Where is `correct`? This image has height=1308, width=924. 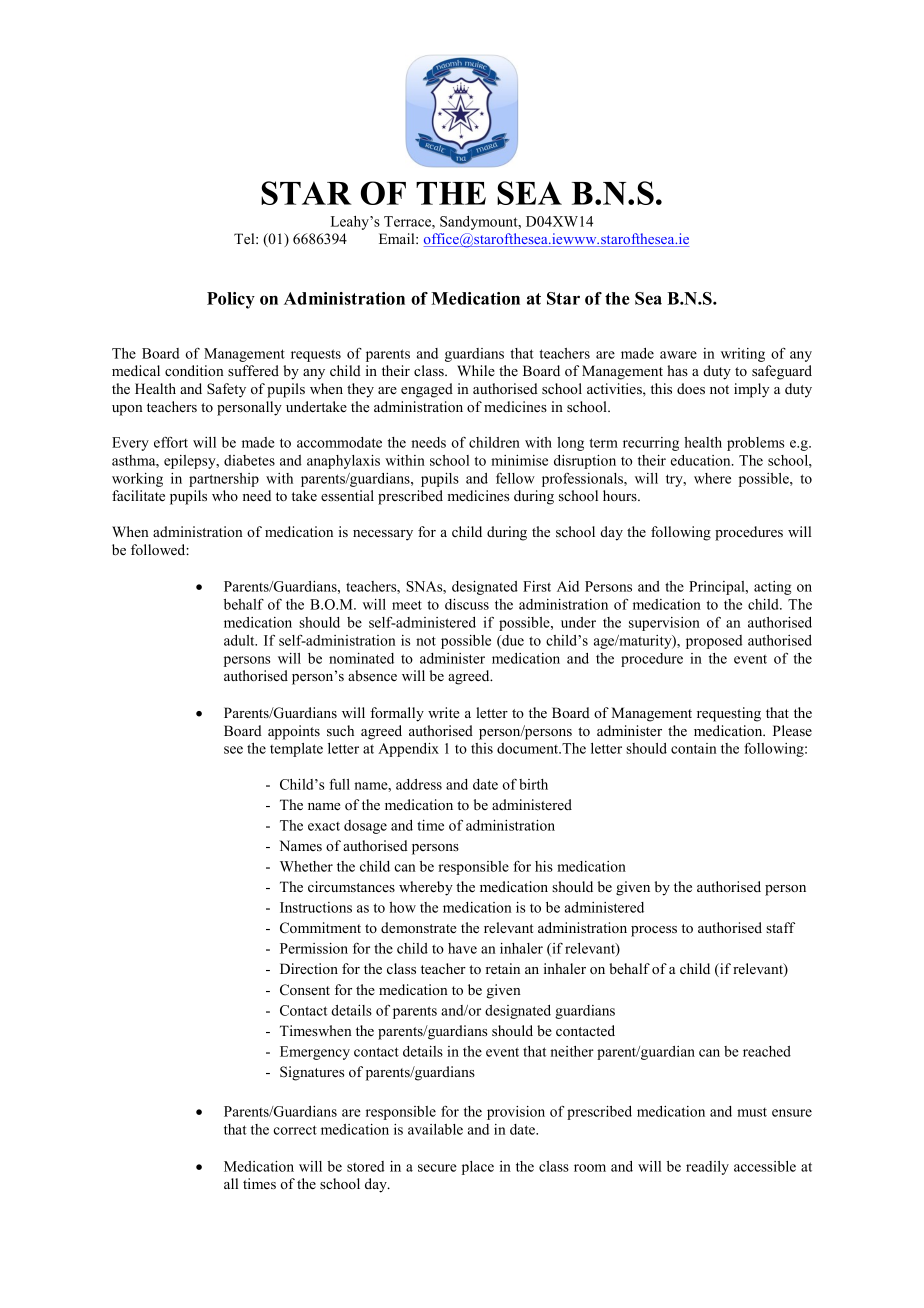
correct is located at coordinates (295, 1130).
